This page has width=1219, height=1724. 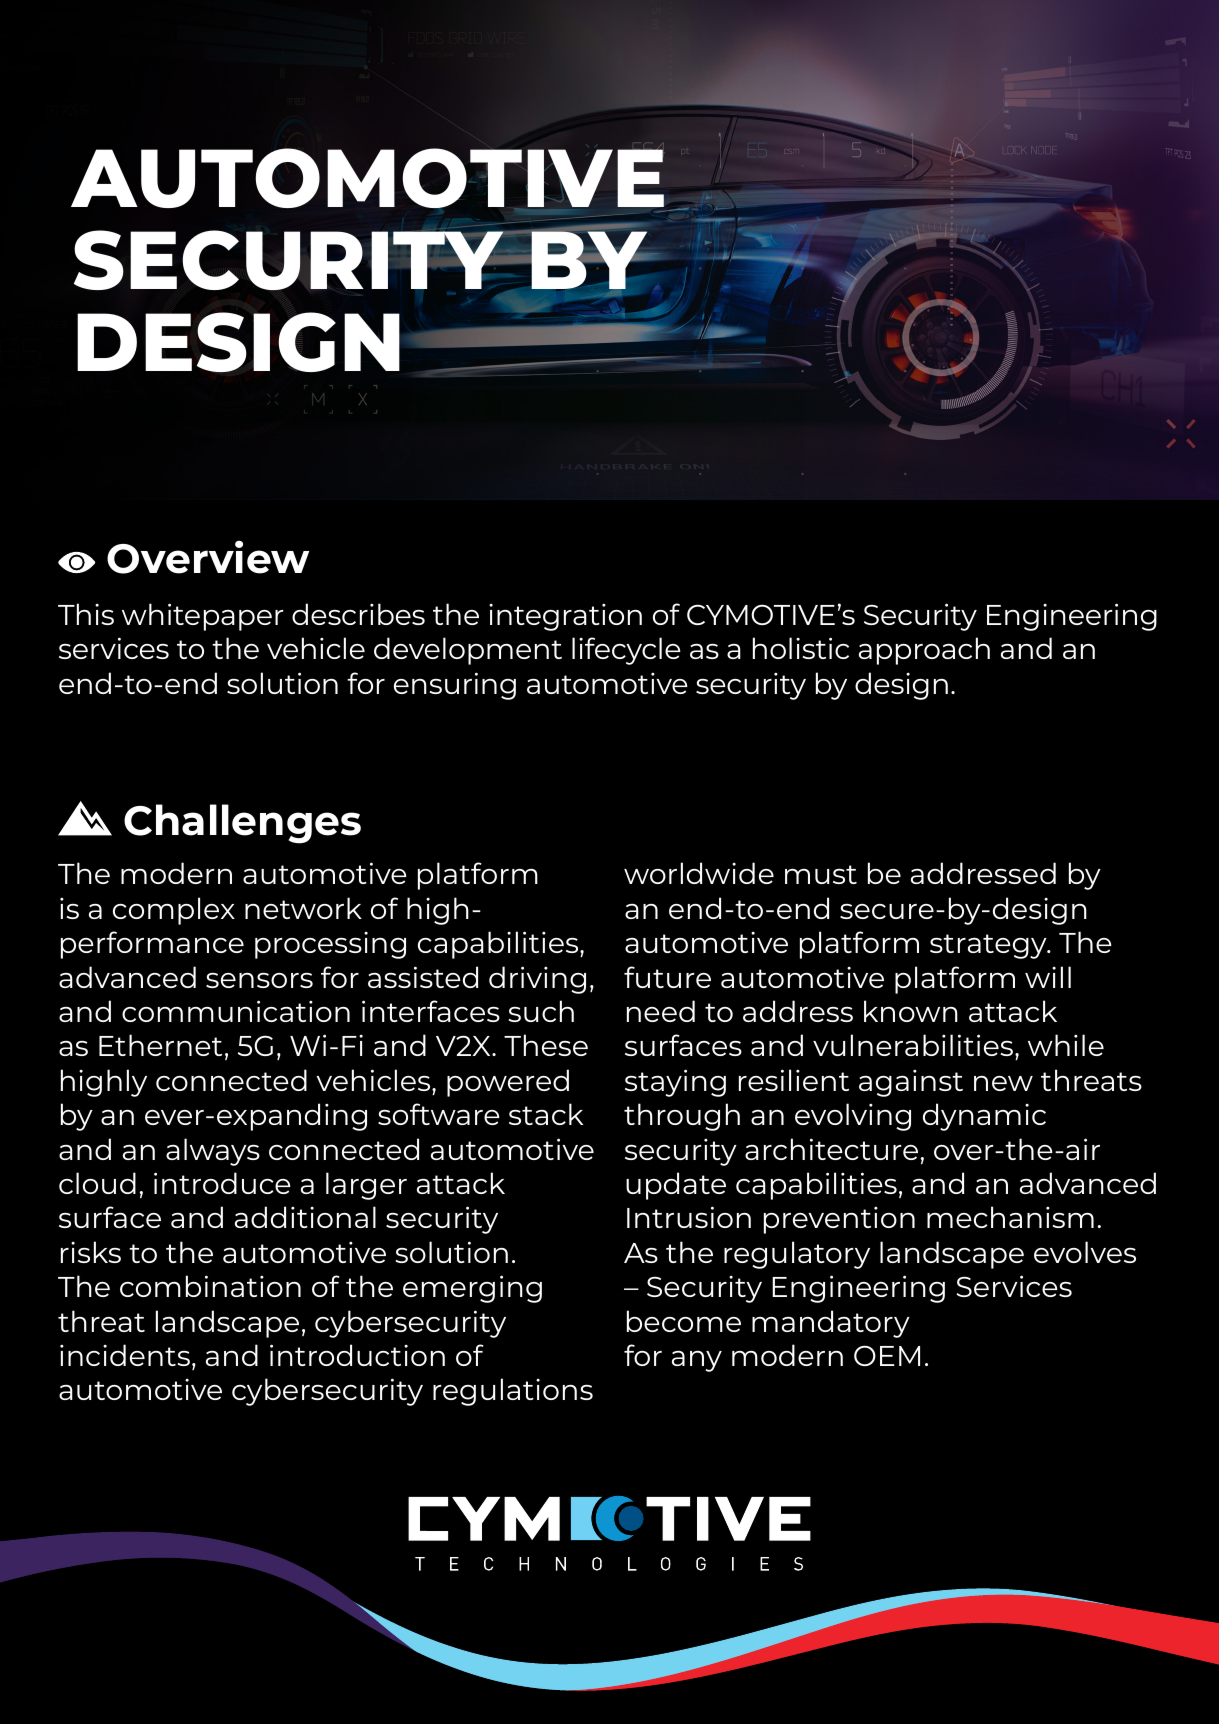 What do you see at coordinates (924, 651) in the page?
I see `approach` at bounding box center [924, 651].
